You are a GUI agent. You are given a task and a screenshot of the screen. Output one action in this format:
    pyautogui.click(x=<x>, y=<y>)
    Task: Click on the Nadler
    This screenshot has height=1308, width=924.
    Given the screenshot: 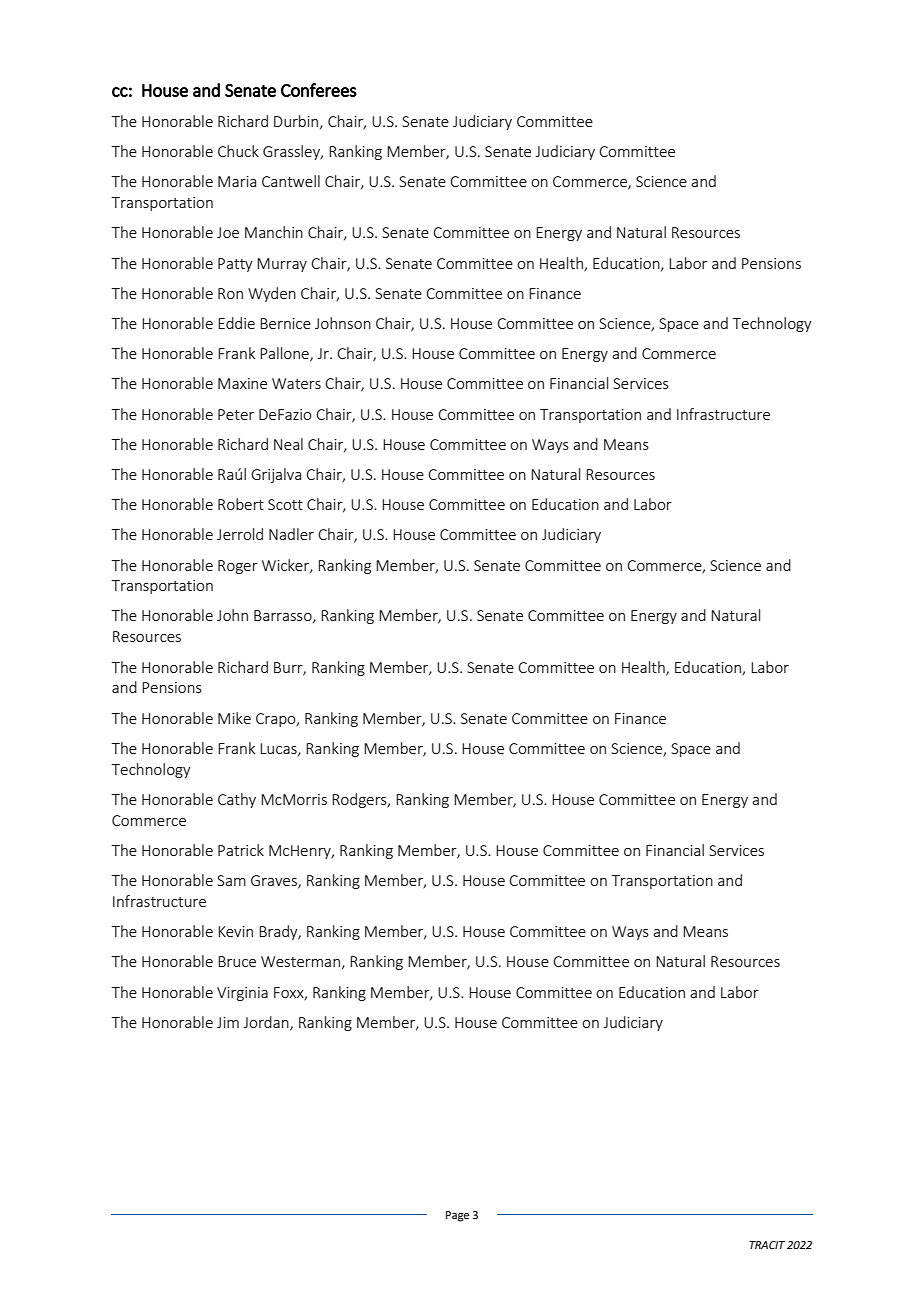 What is the action you would take?
    pyautogui.click(x=291, y=534)
